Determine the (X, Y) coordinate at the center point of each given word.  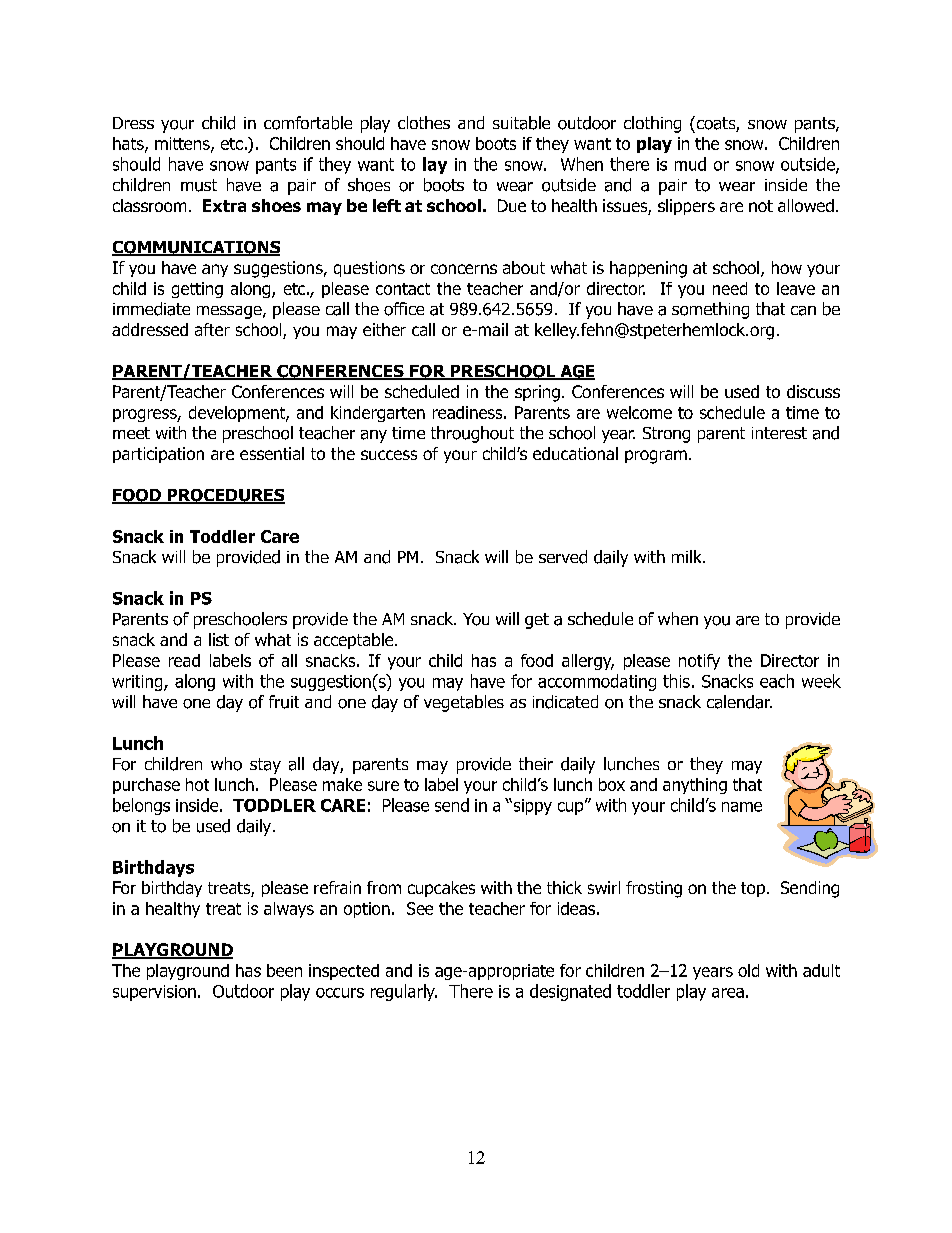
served (563, 557)
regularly (404, 992)
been (284, 970)
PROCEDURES (225, 496)
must (199, 185)
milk (688, 556)
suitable (521, 123)
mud (690, 164)
